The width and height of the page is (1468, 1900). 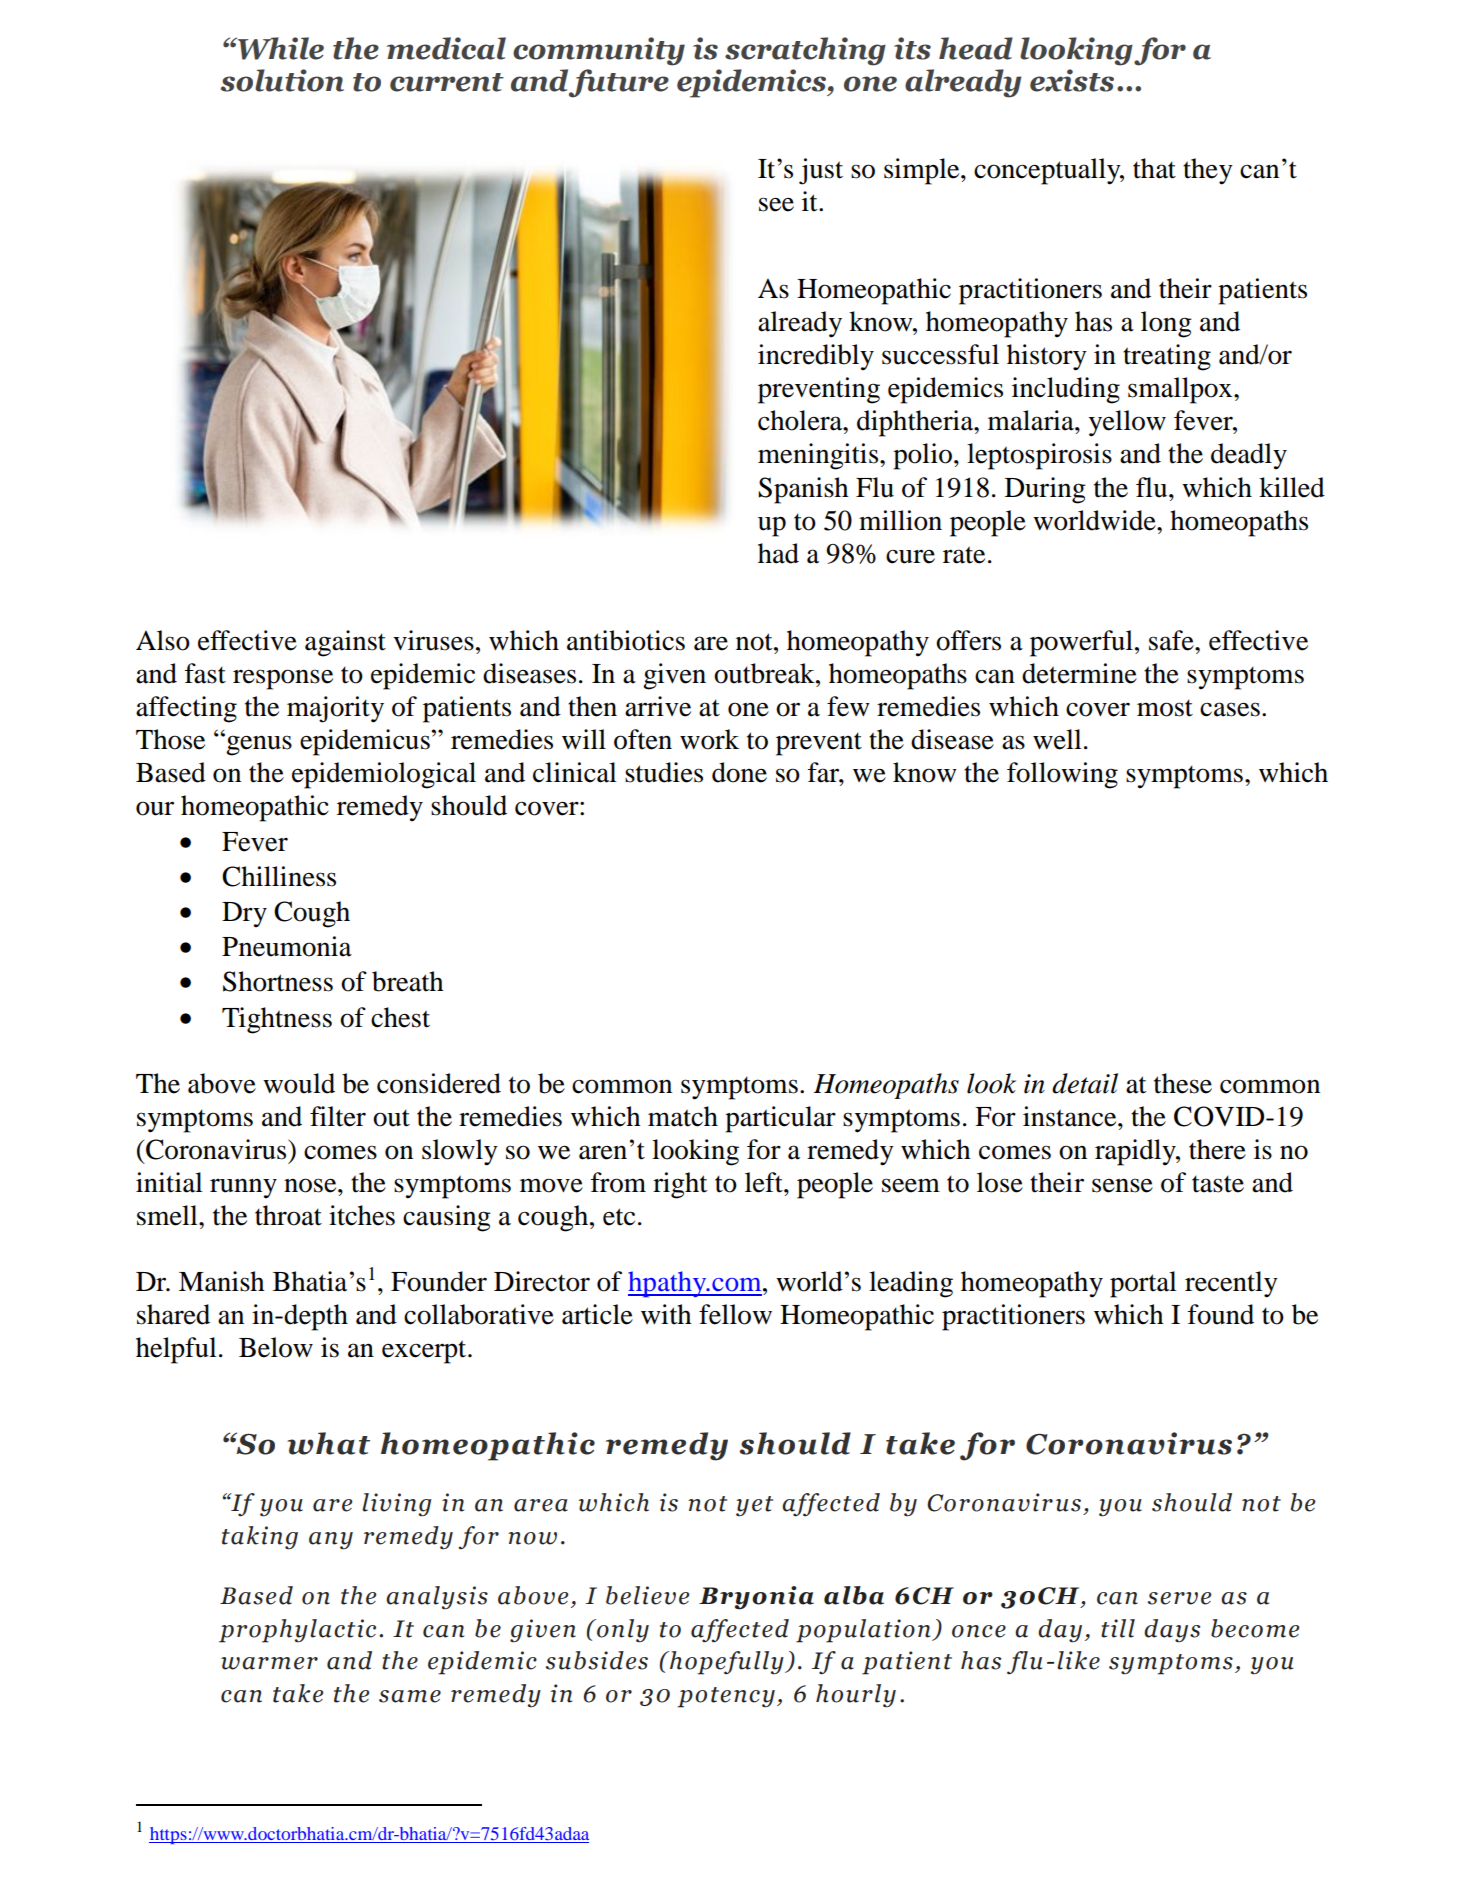 What do you see at coordinates (1062, 775) in the page?
I see `following` at bounding box center [1062, 775].
